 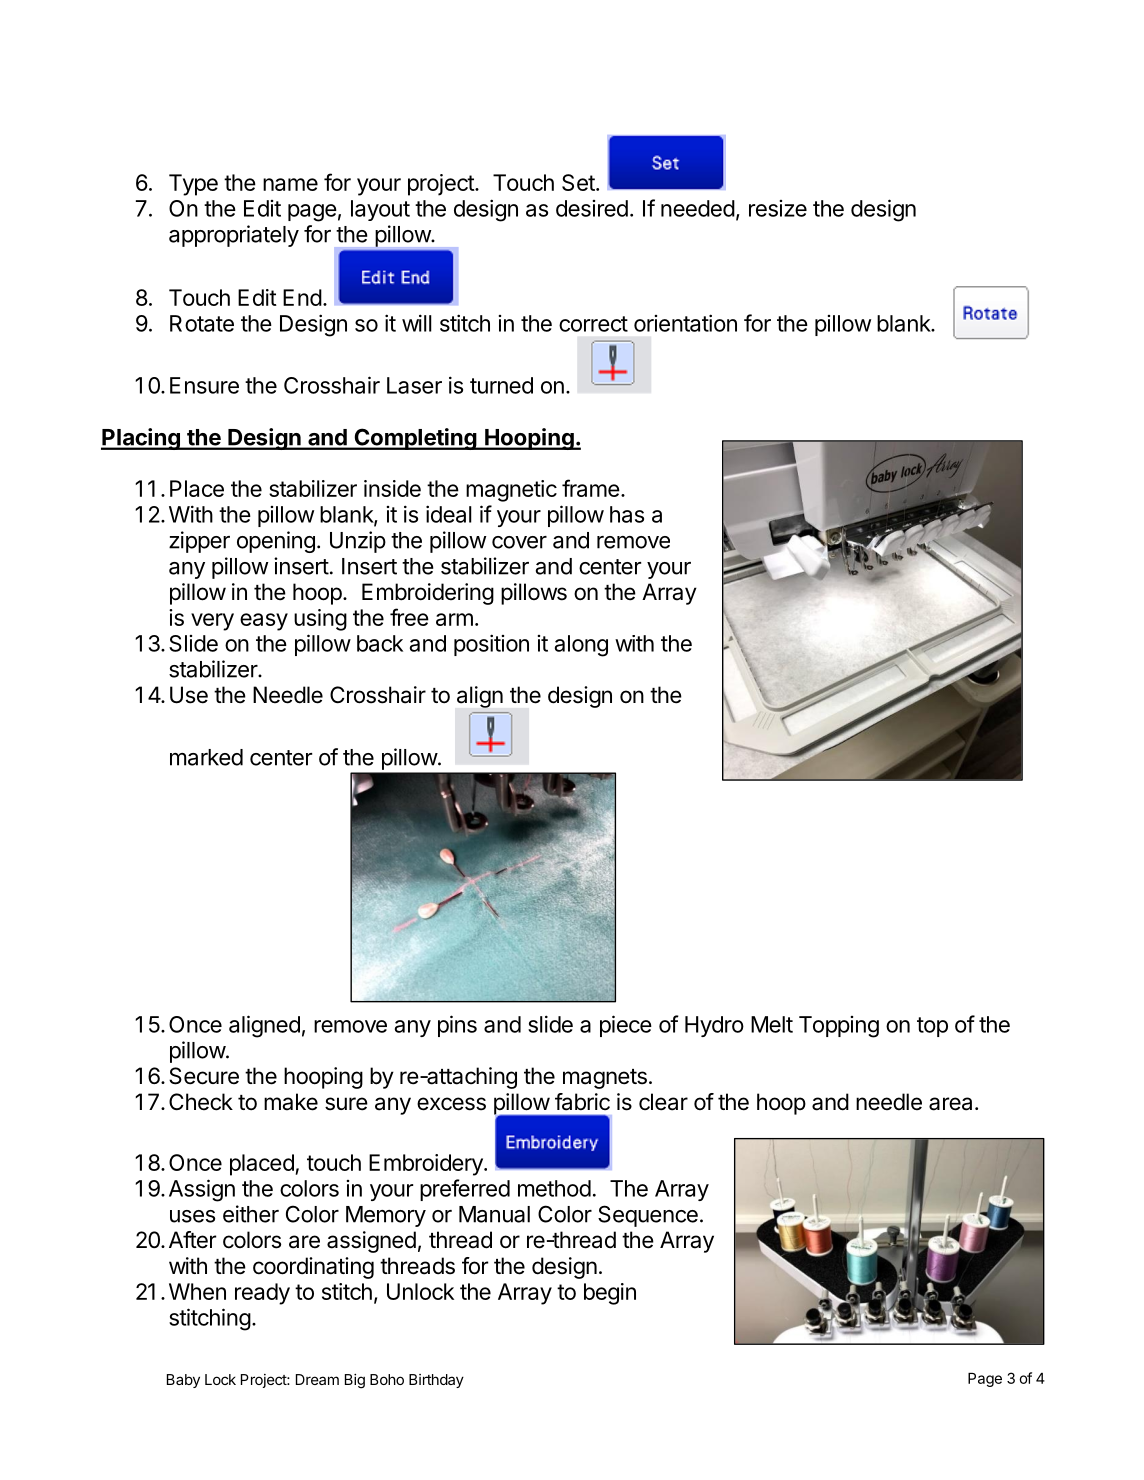 I want to click on Topping, so click(x=839, y=1027).
